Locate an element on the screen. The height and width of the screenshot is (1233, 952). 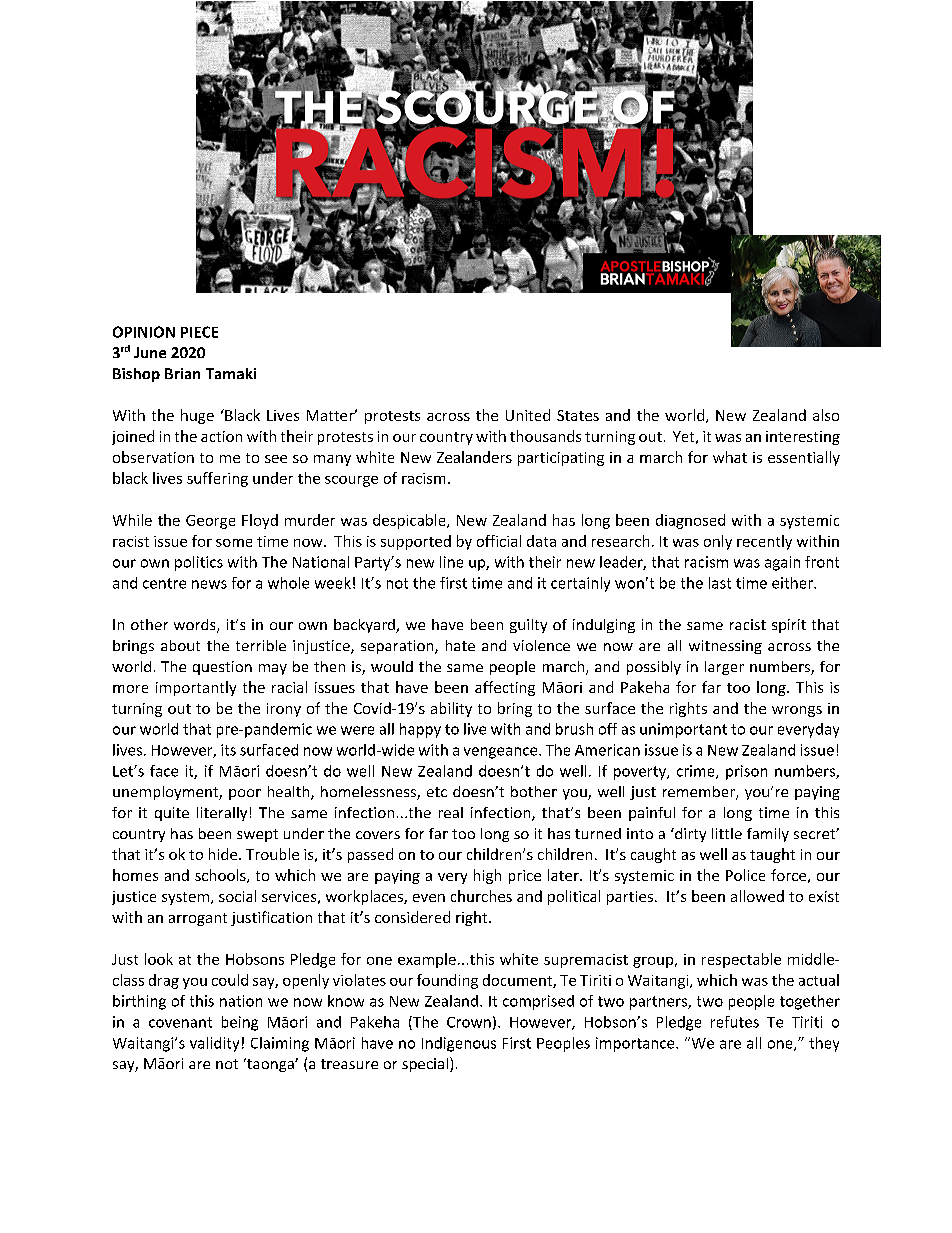
affecting is located at coordinates (505, 688).
